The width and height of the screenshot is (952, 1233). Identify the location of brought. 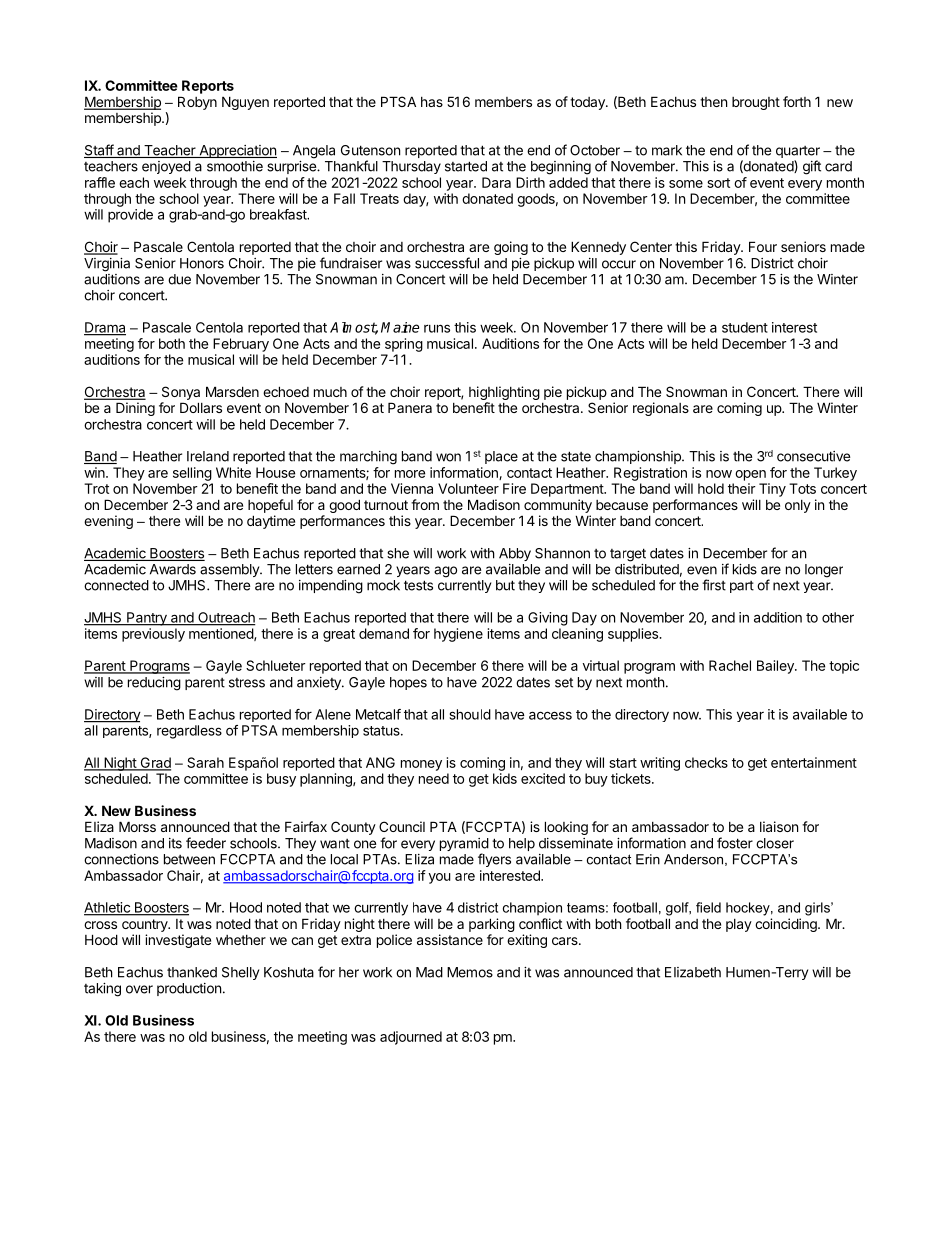
(756, 103).
